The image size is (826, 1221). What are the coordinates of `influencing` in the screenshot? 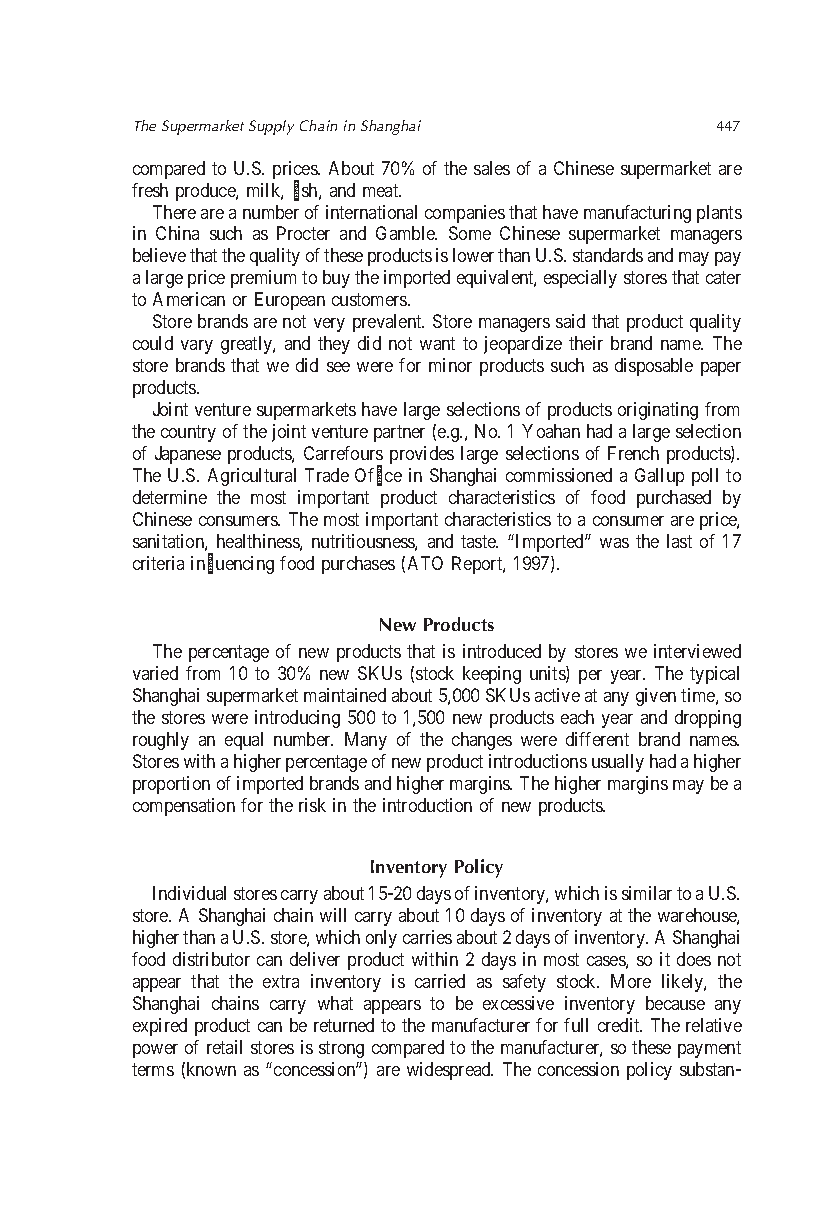 It's located at (232, 565).
